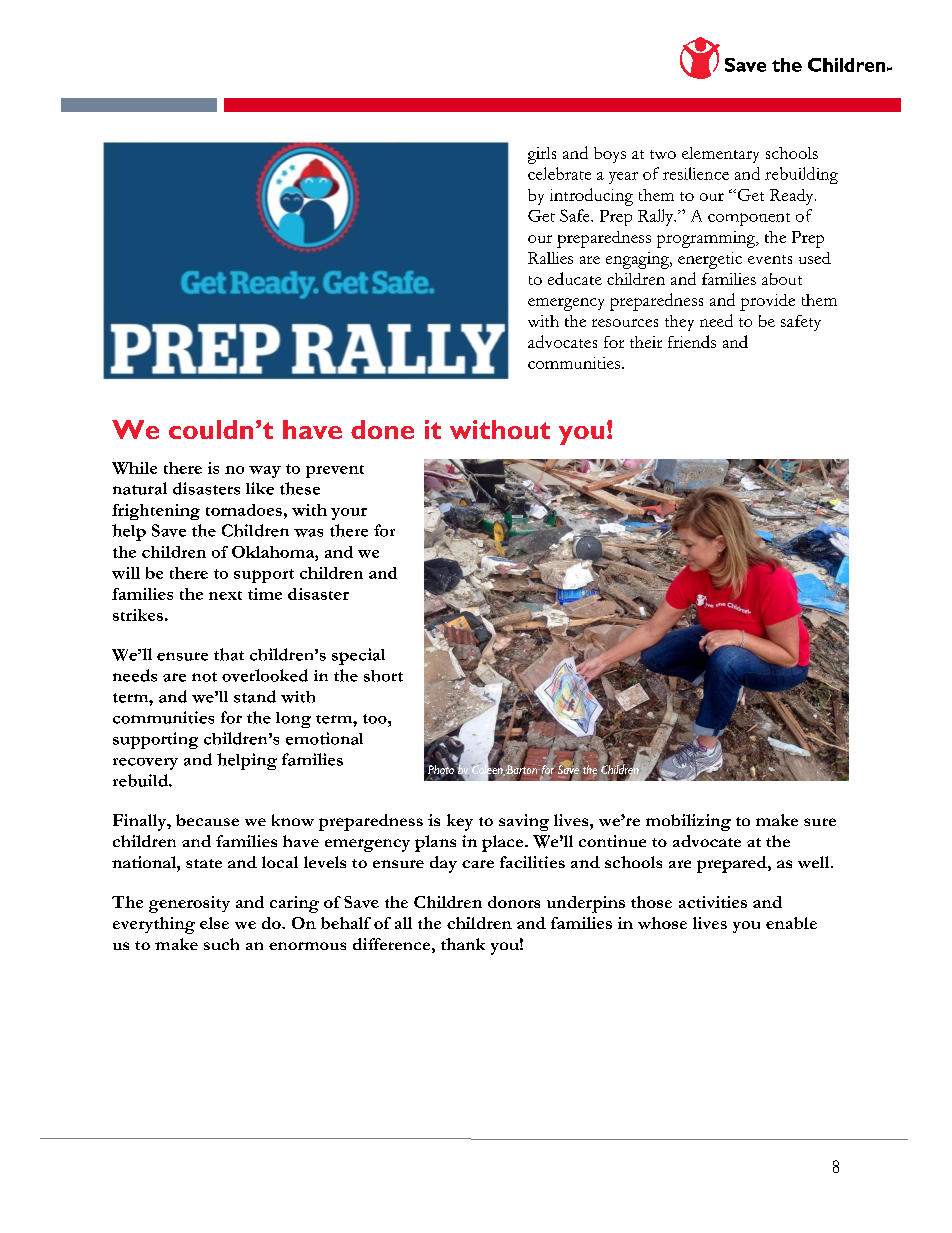 The image size is (952, 1233). Describe the element at coordinates (214, 923) in the screenshot. I see `else` at that location.
